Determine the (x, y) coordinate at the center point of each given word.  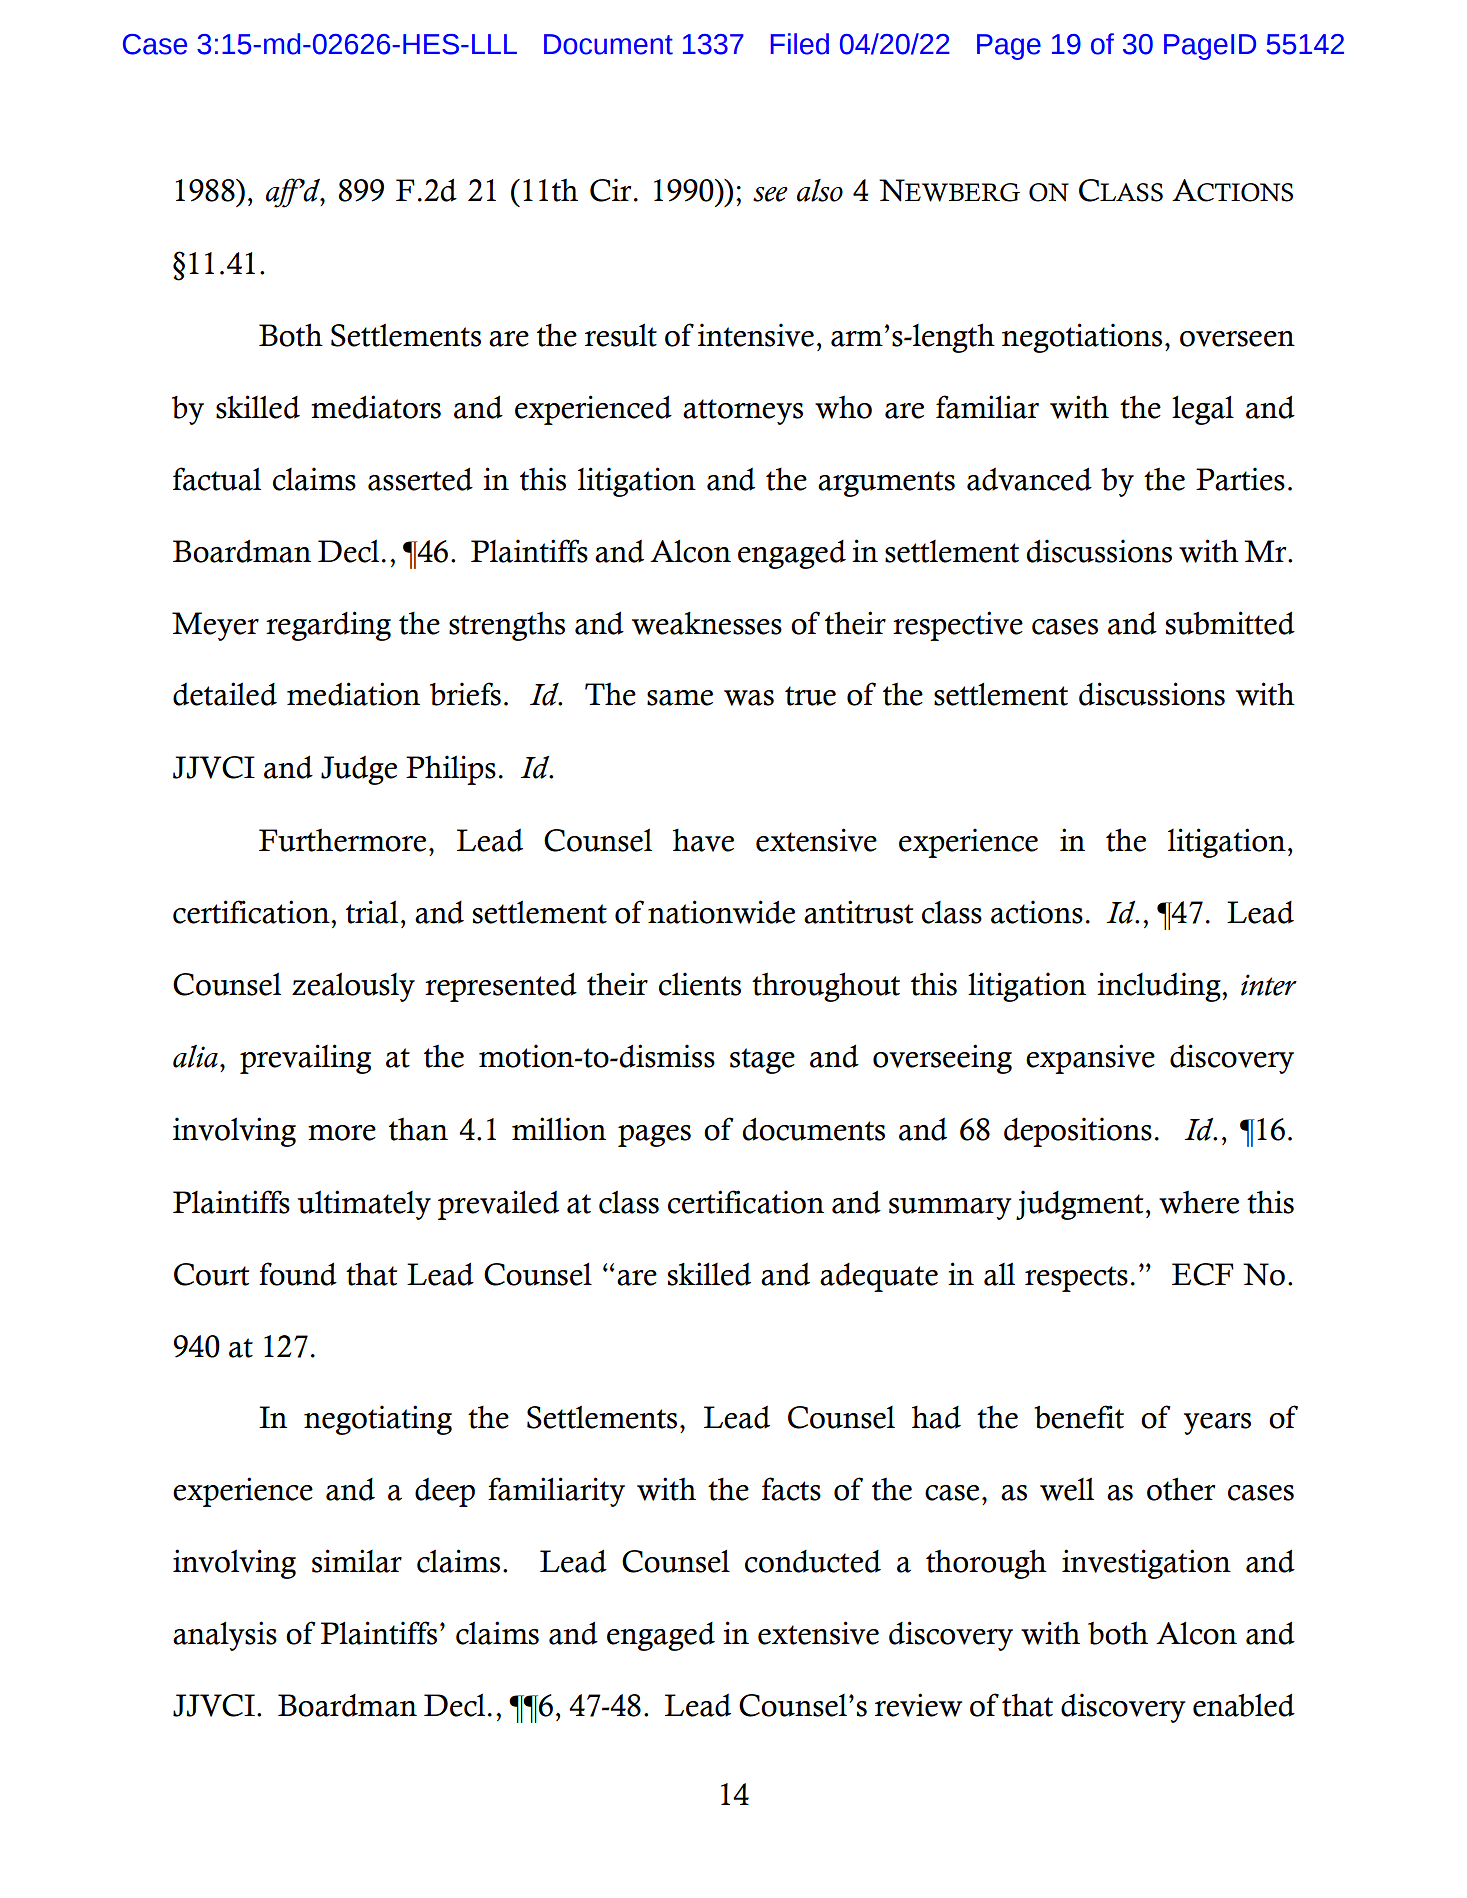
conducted (813, 1561)
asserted (420, 479)
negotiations (1082, 338)
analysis (225, 1636)
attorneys (743, 412)
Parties (1240, 479)
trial (372, 912)
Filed (800, 44)
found (298, 1274)
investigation (1146, 1564)
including (1160, 987)
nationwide (721, 912)
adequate (879, 1277)
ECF (1203, 1274)
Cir (610, 190)
